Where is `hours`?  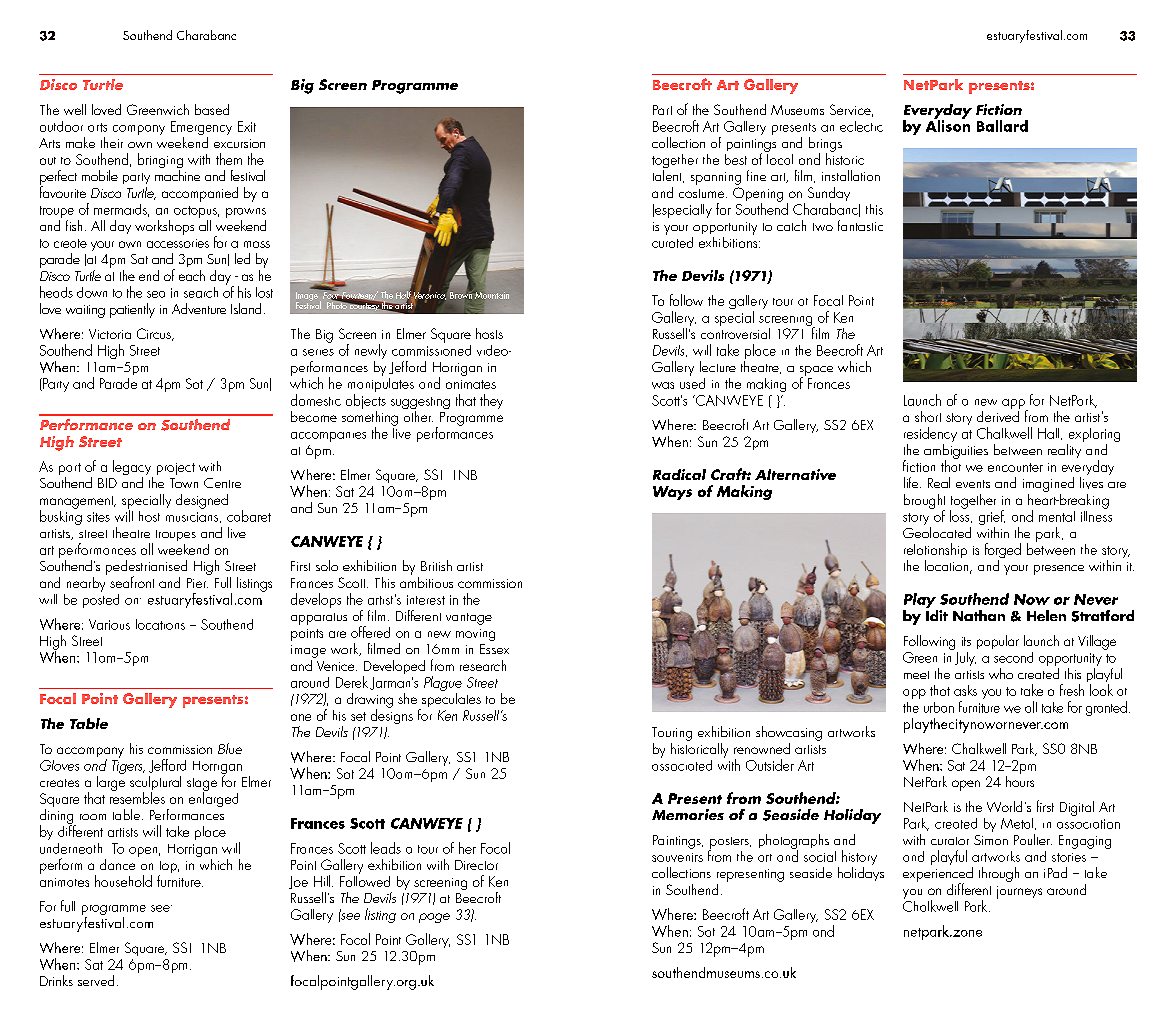
hours is located at coordinates (1020, 780).
